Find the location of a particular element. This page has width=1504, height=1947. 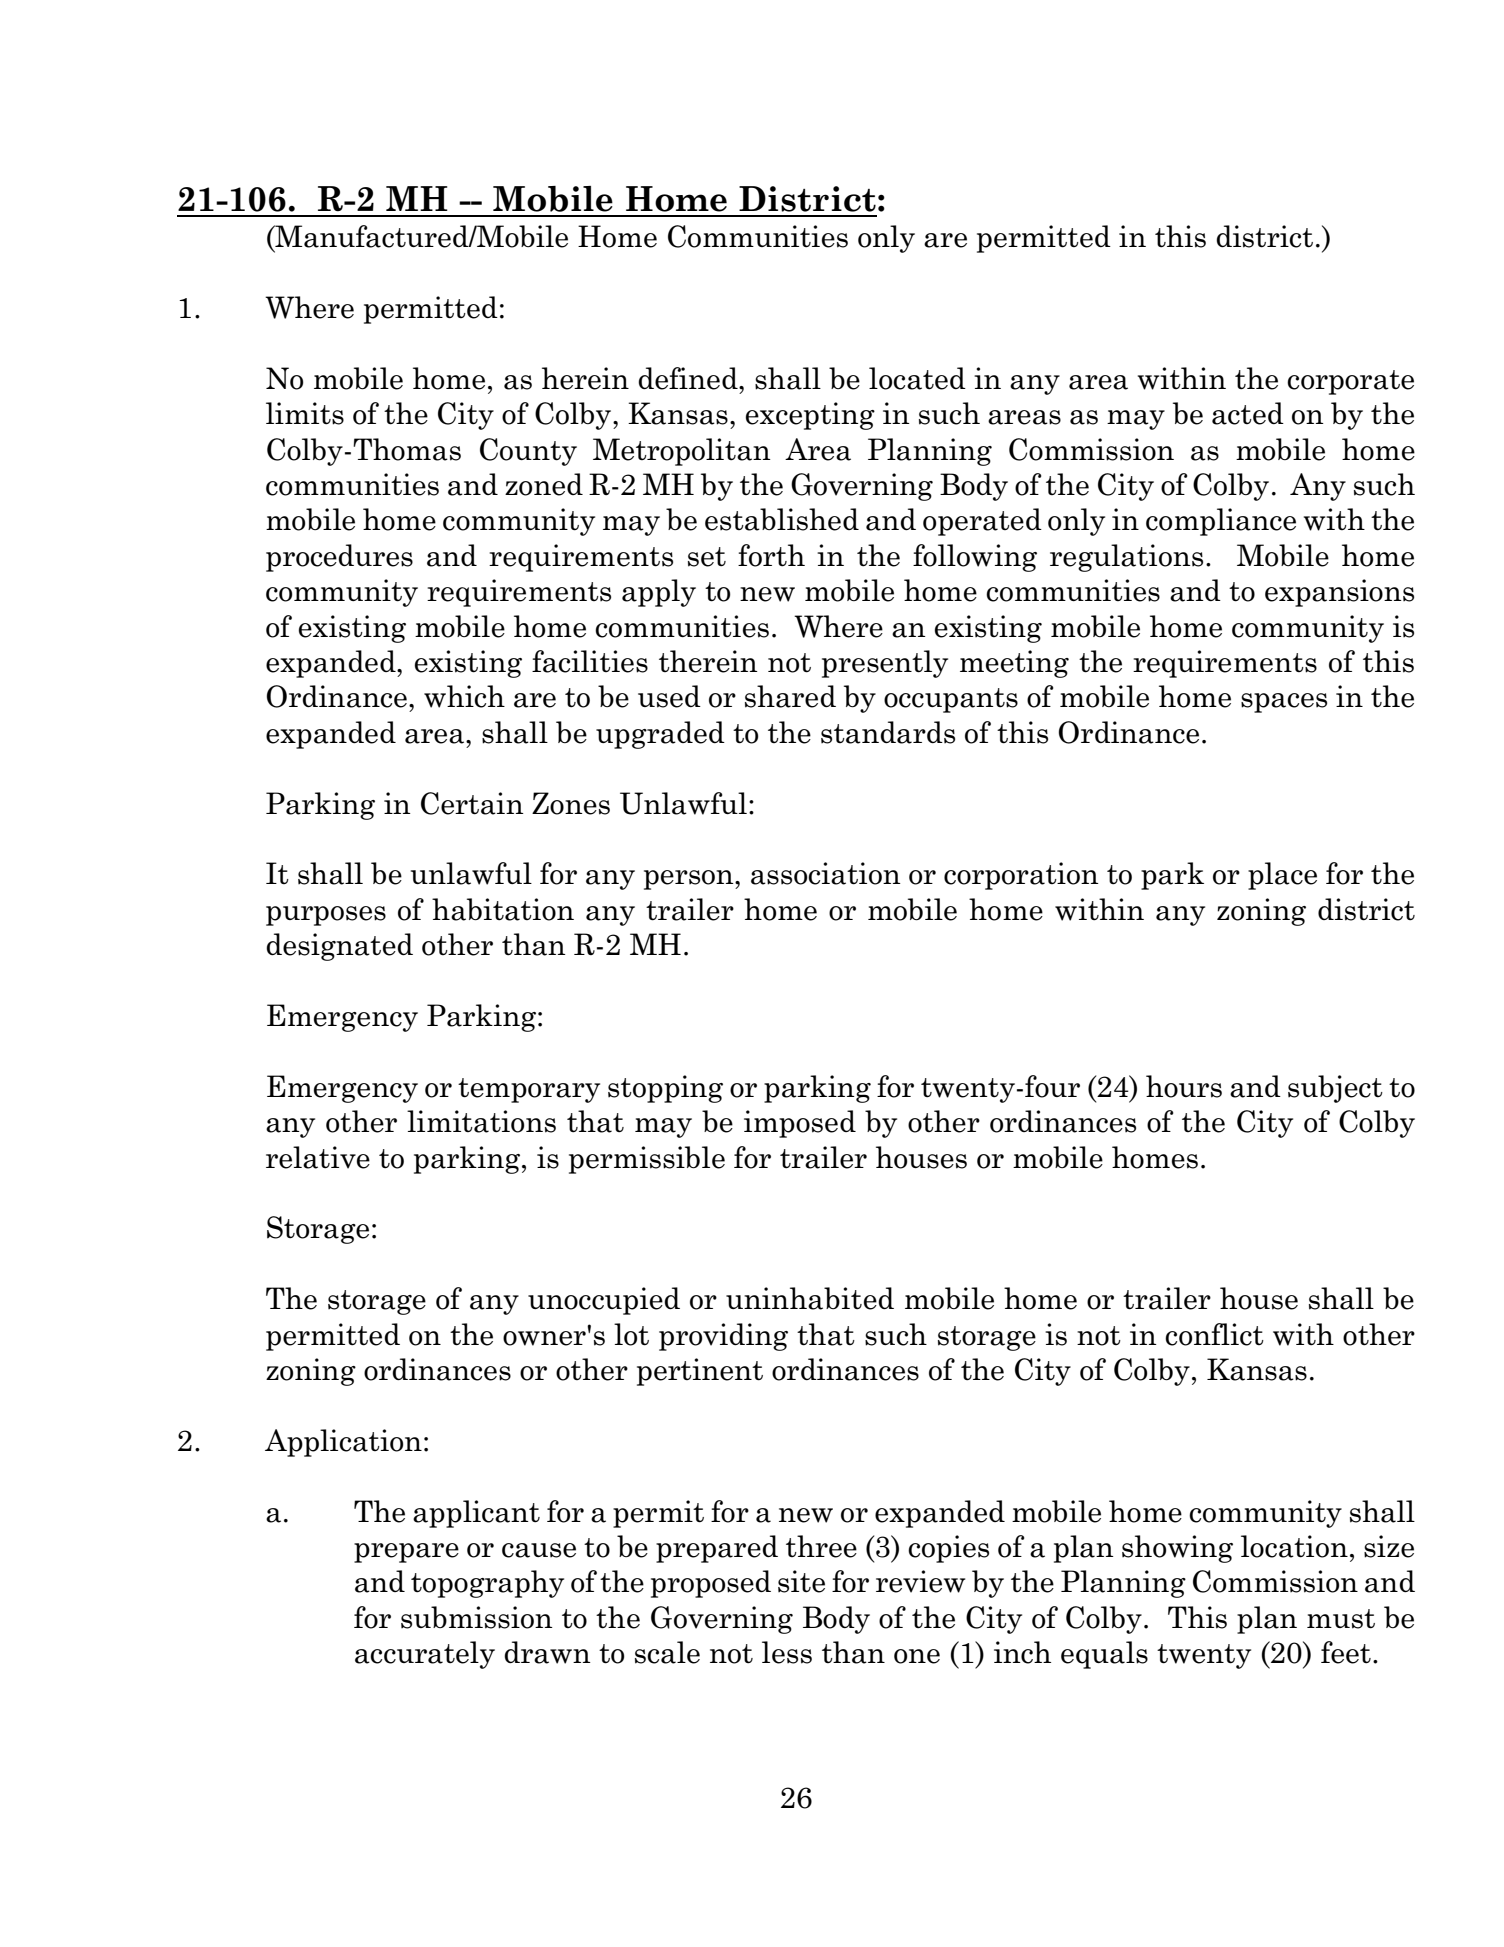

designated is located at coordinates (339, 947).
